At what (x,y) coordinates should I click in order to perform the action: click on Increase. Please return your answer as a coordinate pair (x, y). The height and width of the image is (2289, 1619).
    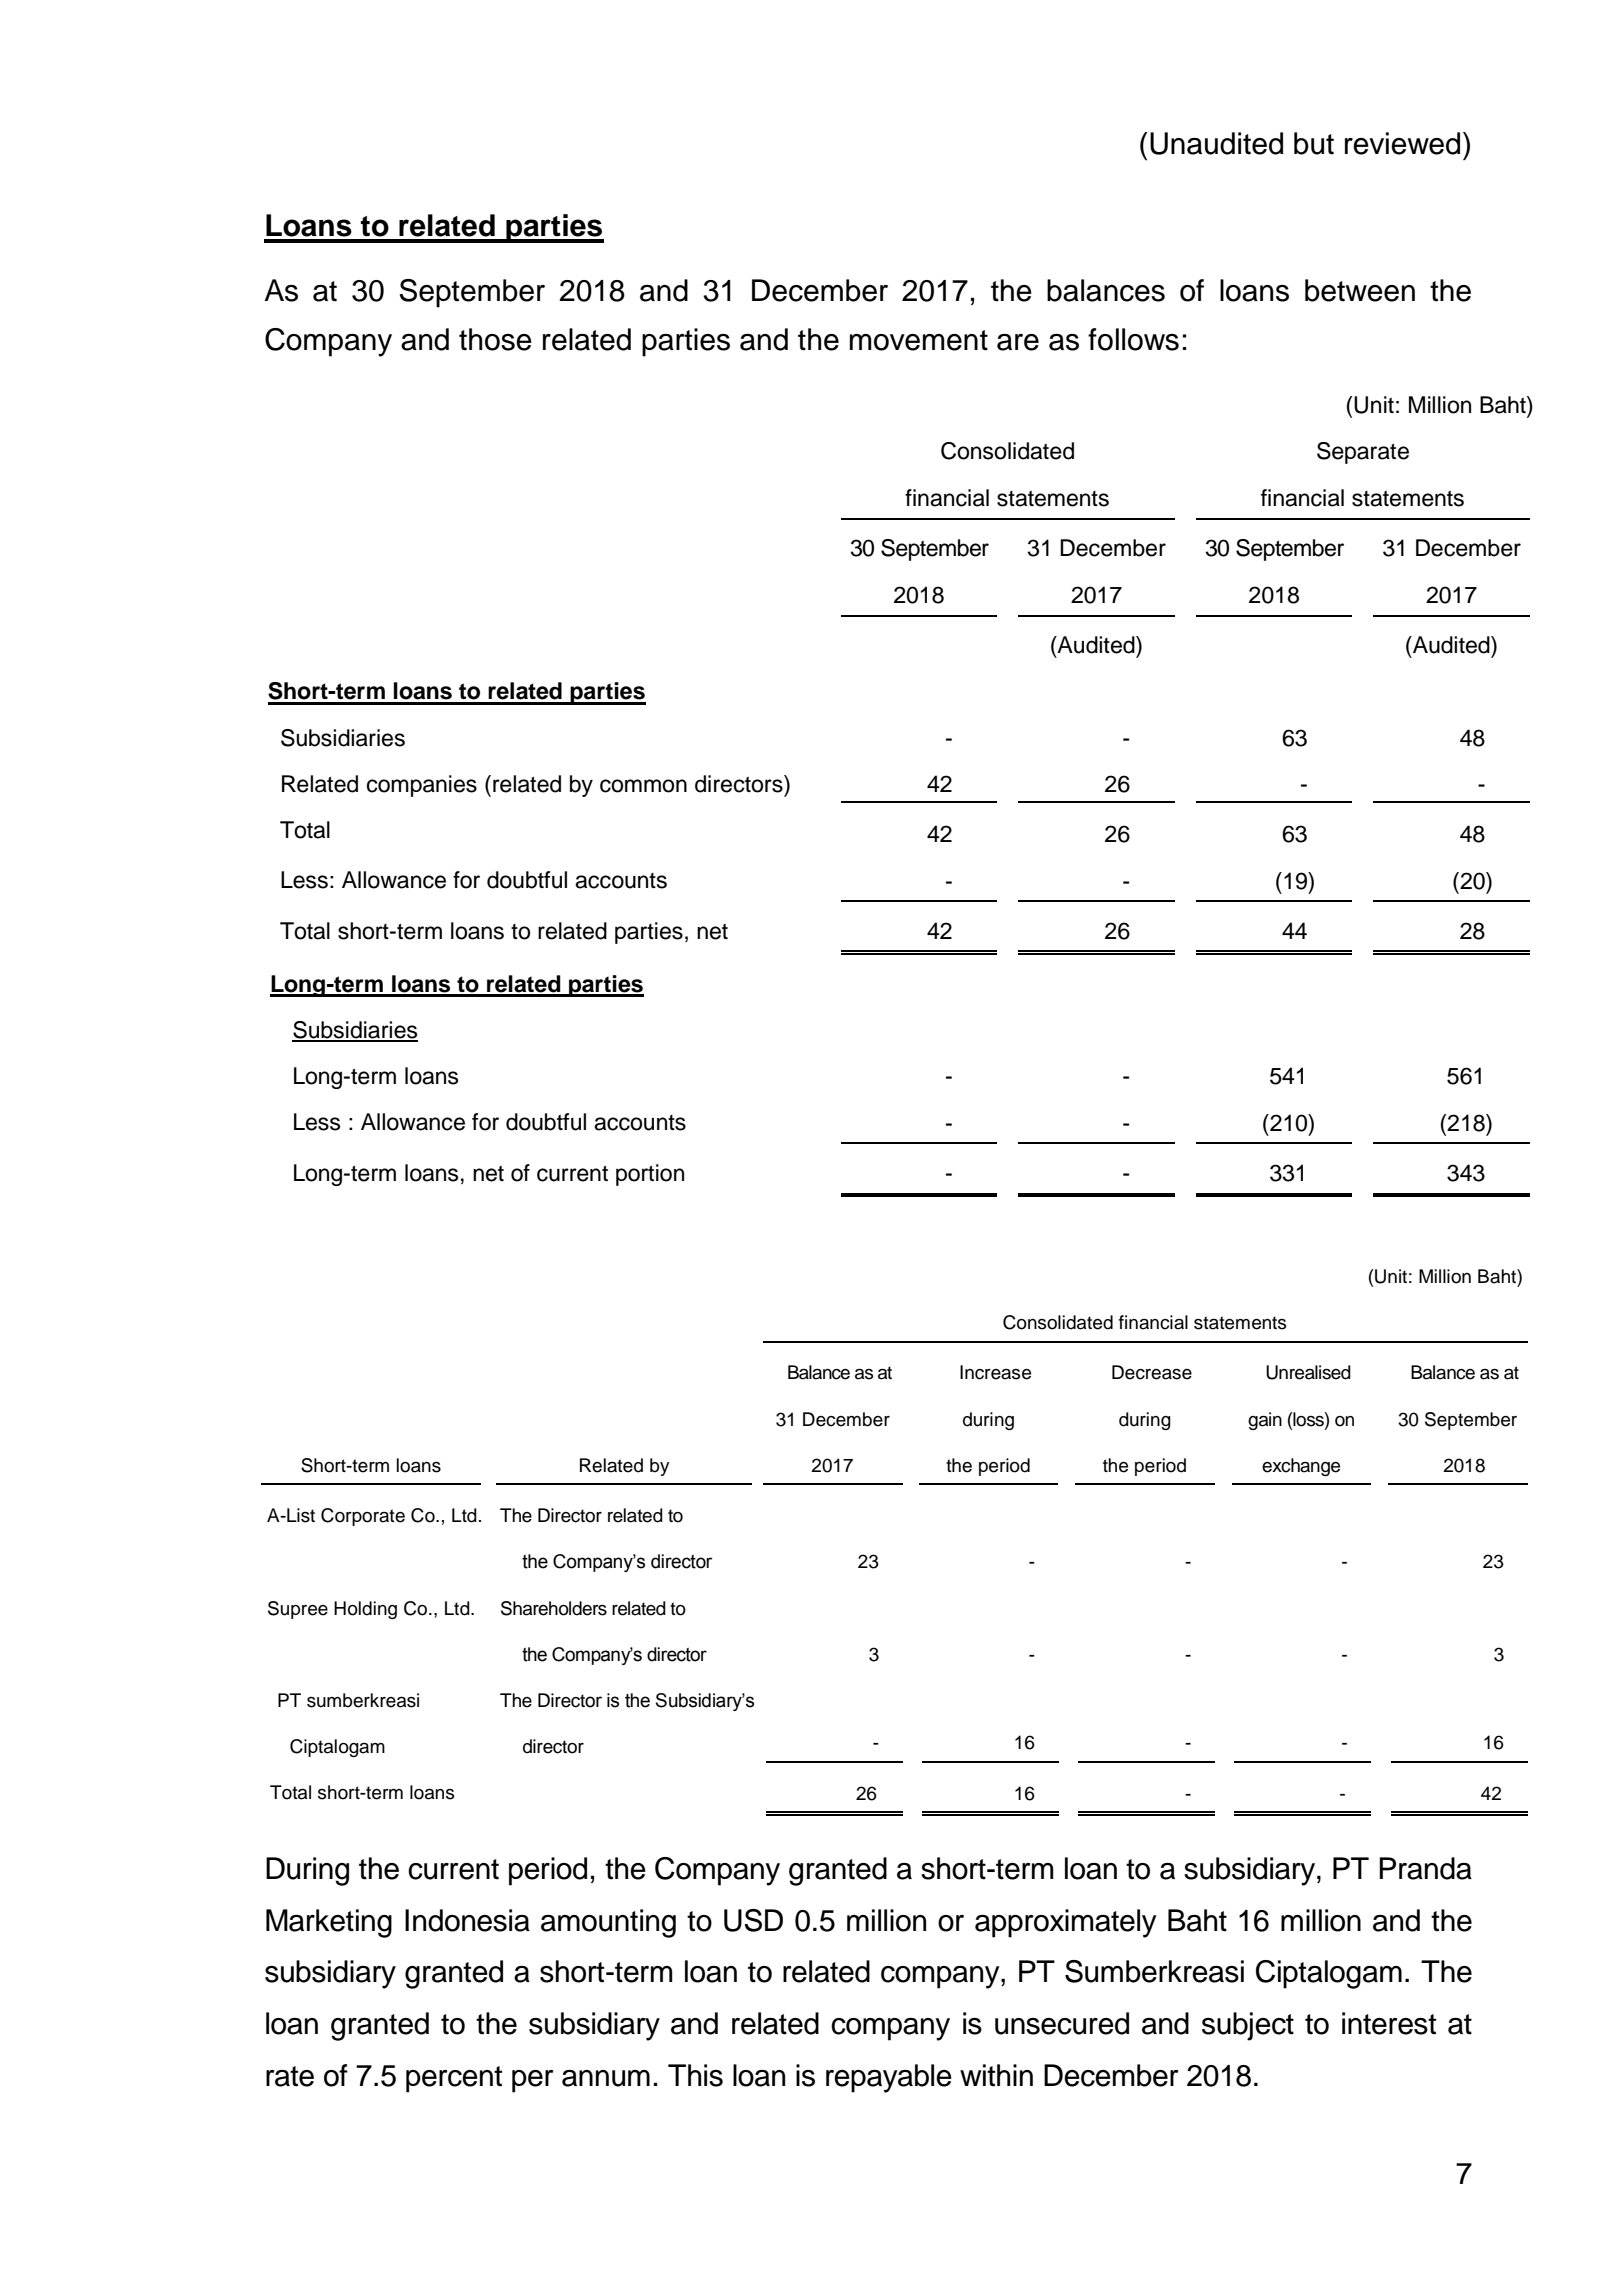
    Looking at the image, I should click on (995, 1372).
